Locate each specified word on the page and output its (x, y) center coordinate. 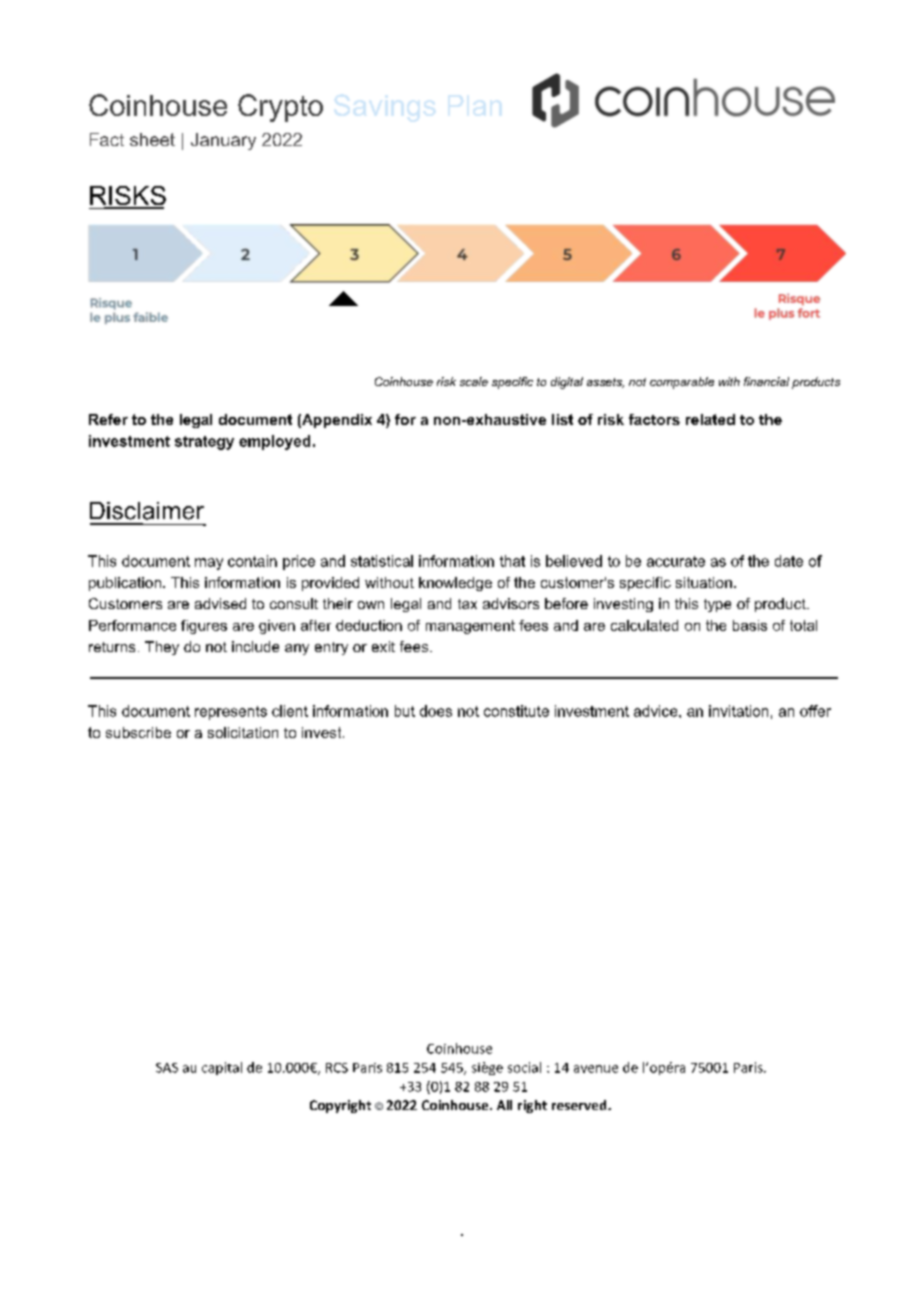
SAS (167, 1068)
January (223, 141)
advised (220, 603)
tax (467, 604)
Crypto (280, 108)
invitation (738, 711)
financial (766, 381)
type (717, 605)
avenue (596, 1069)
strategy (204, 443)
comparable (682, 383)
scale (474, 381)
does (436, 711)
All (504, 1105)
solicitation (243, 732)
